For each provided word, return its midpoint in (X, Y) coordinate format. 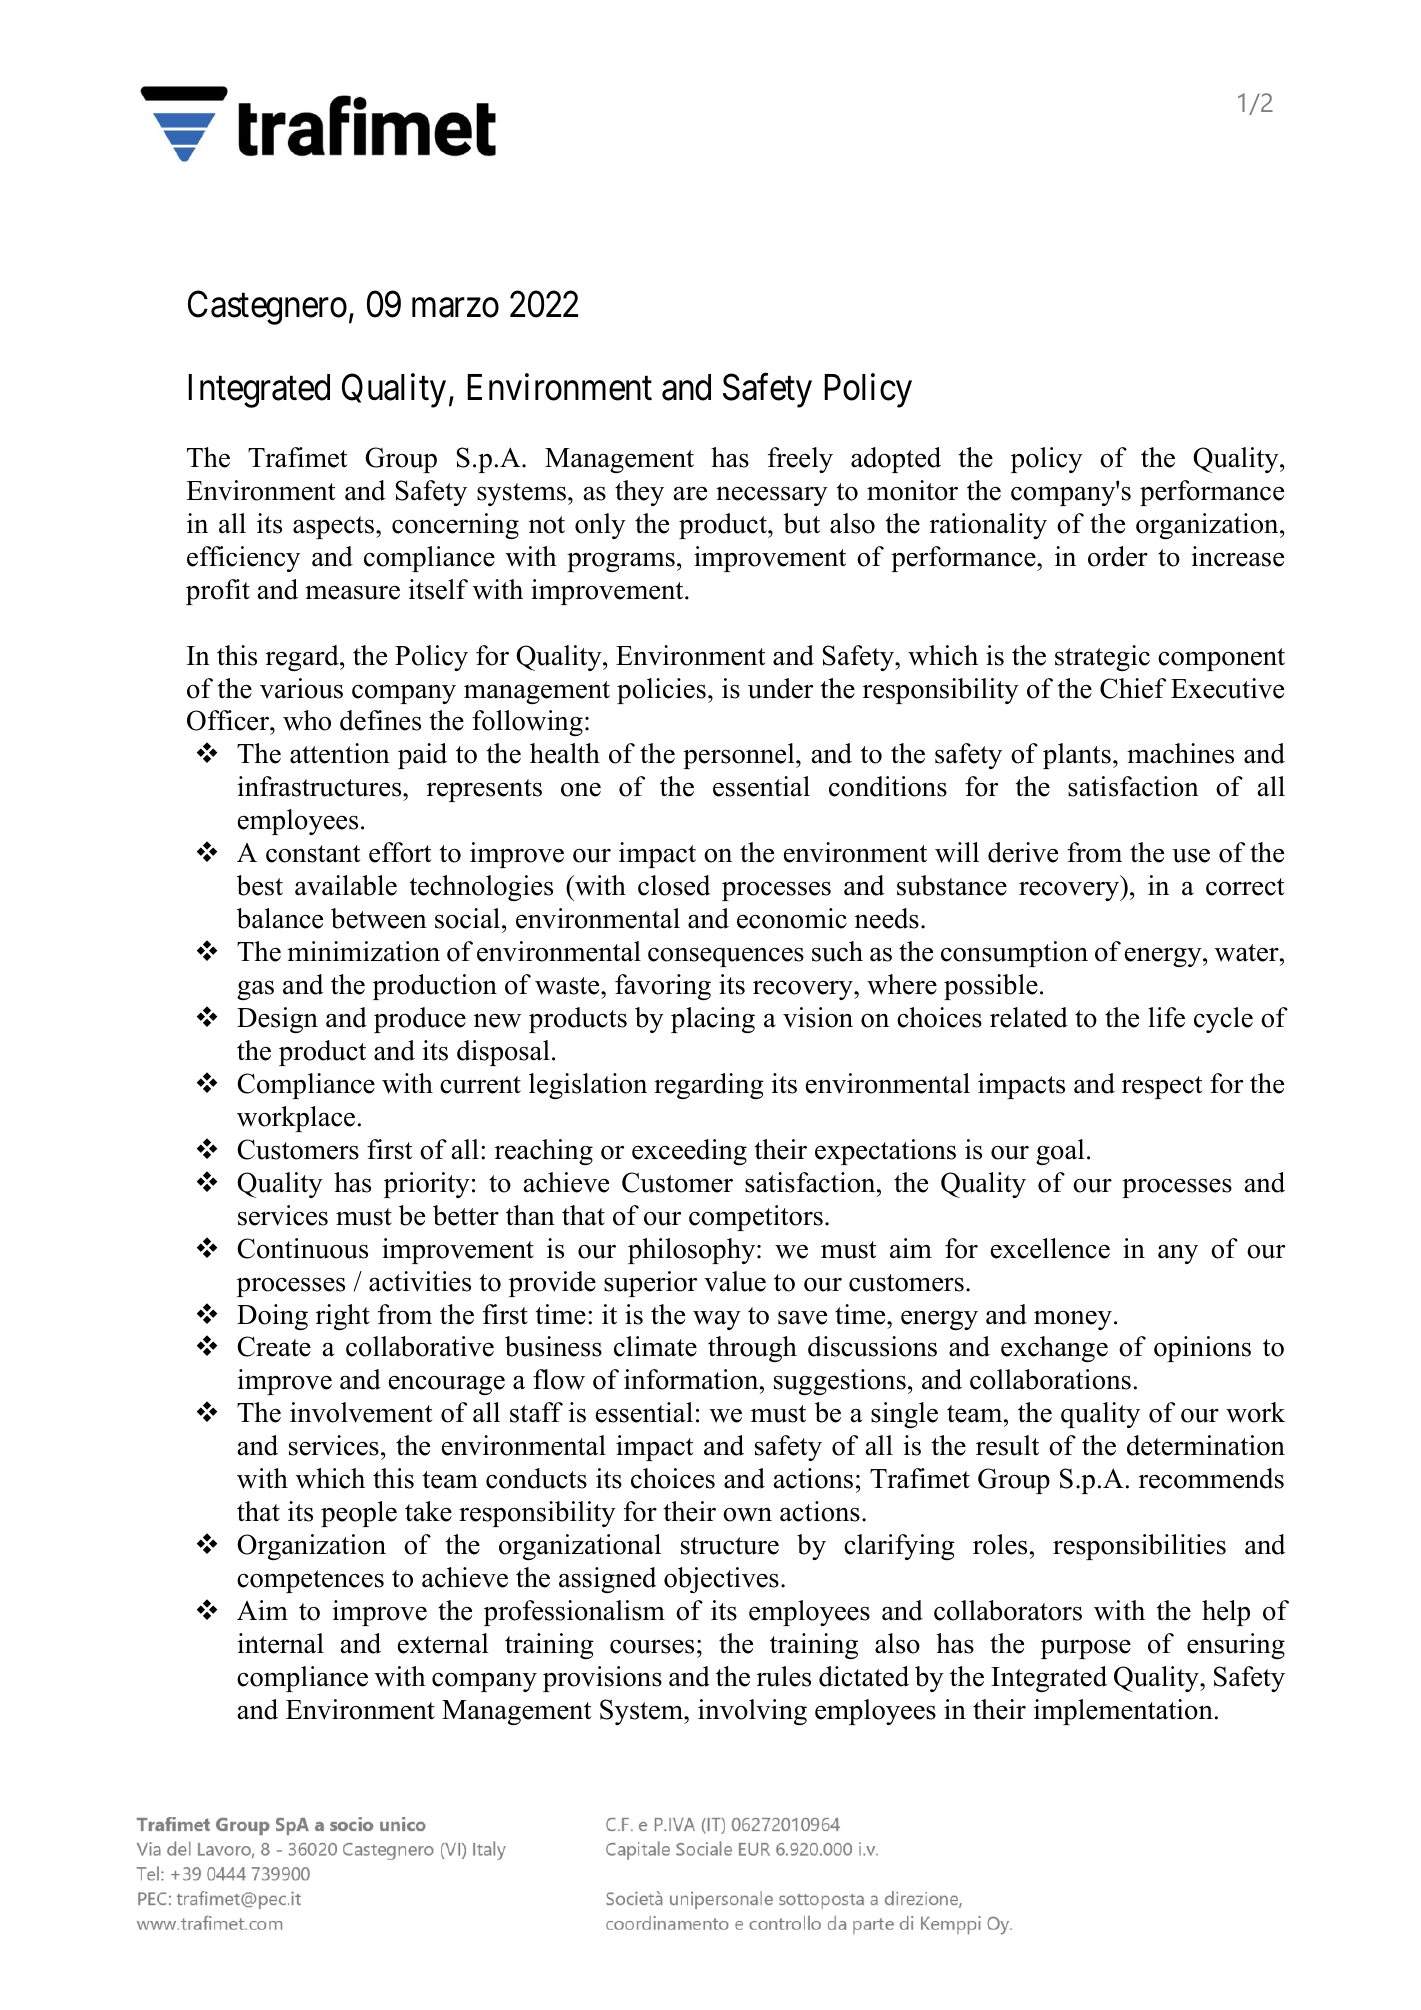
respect (1162, 1087)
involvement (361, 1412)
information (692, 1379)
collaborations (1050, 1379)
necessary (772, 496)
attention (340, 753)
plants (1077, 756)
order (1118, 556)
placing (713, 1020)
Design (277, 1020)
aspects (335, 527)
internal (280, 1643)
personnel (740, 756)
